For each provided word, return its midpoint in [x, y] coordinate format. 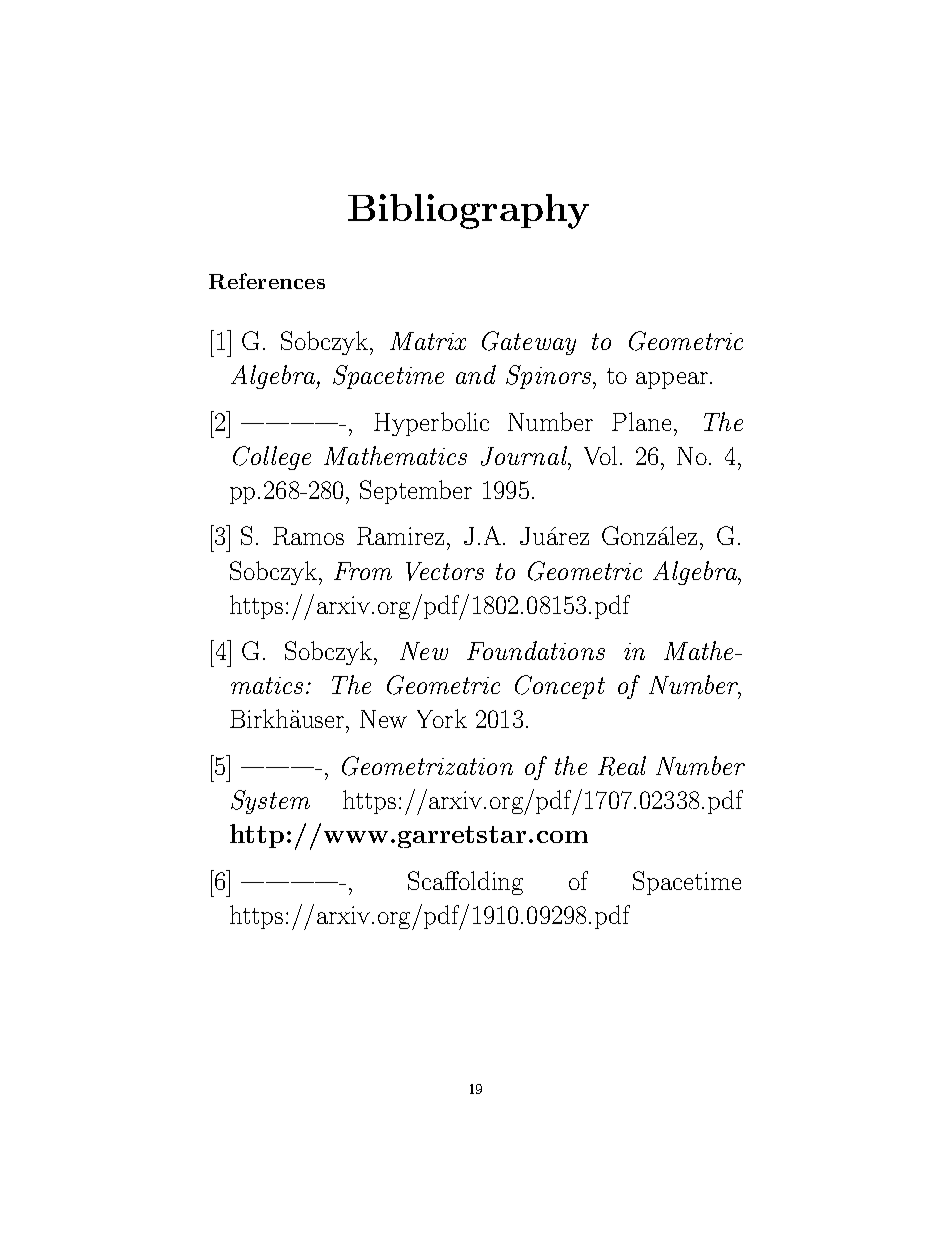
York [442, 718]
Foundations [536, 650]
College [272, 458]
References [267, 281]
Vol [600, 455]
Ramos [308, 536]
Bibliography [468, 211]
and [476, 374]
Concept [560, 687]
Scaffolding [465, 883]
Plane [641, 421]
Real [622, 766]
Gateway [529, 343]
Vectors [445, 571]
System [270, 802]
